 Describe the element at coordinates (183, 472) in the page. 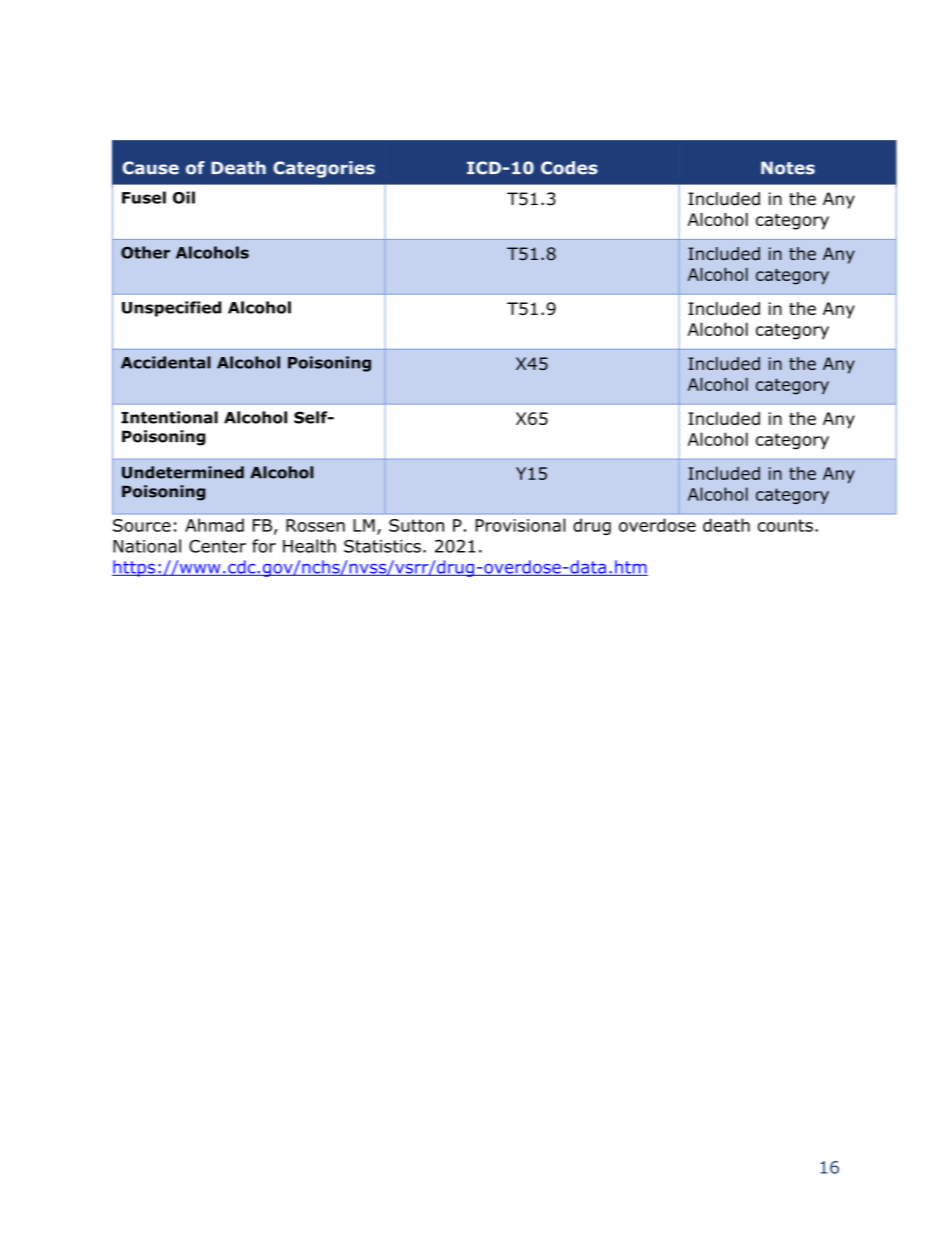

I see `Undetermined` at that location.
